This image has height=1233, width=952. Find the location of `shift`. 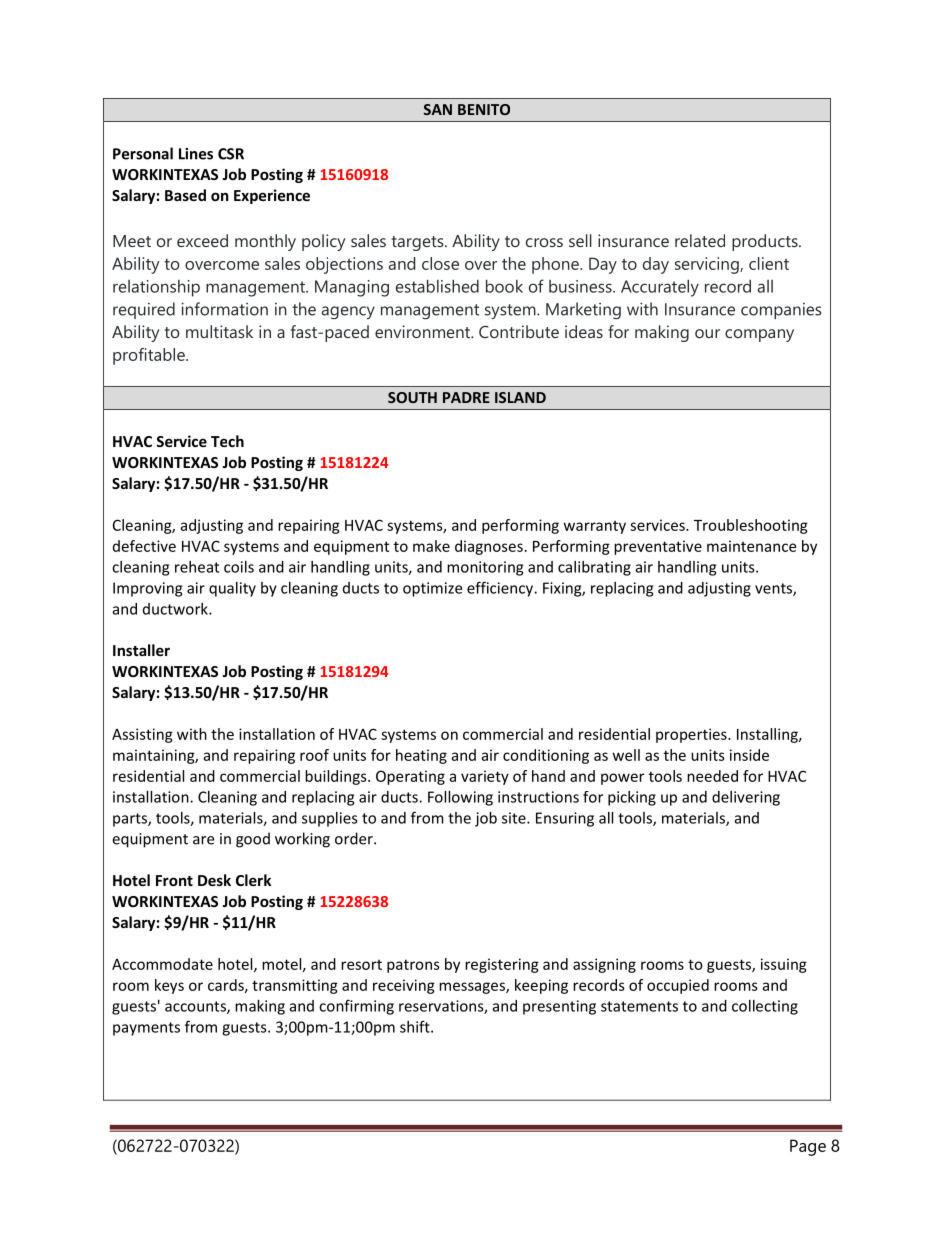

shift is located at coordinates (416, 1026).
